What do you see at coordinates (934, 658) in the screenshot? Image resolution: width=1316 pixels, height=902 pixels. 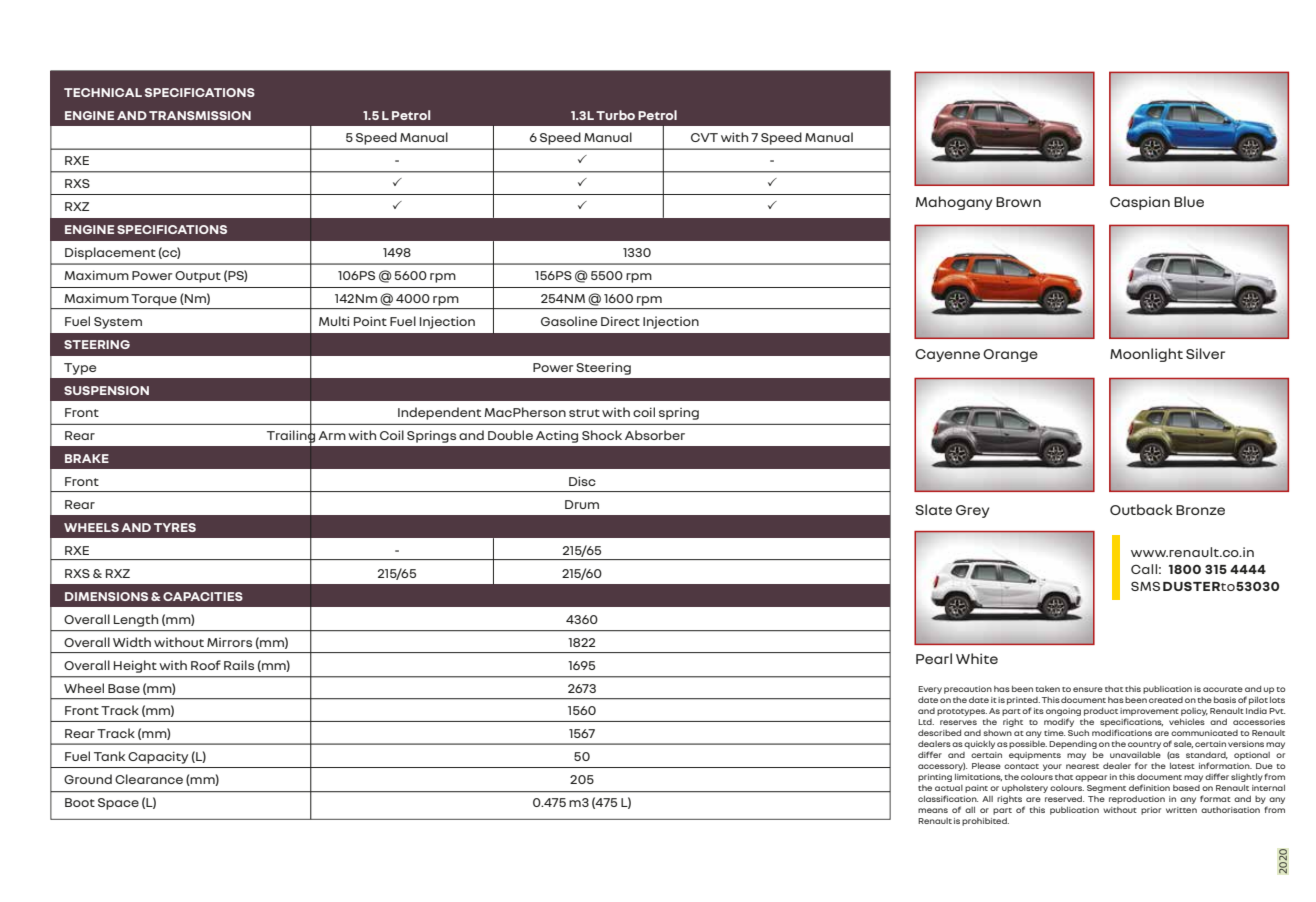 I see `Pearl` at bounding box center [934, 658].
